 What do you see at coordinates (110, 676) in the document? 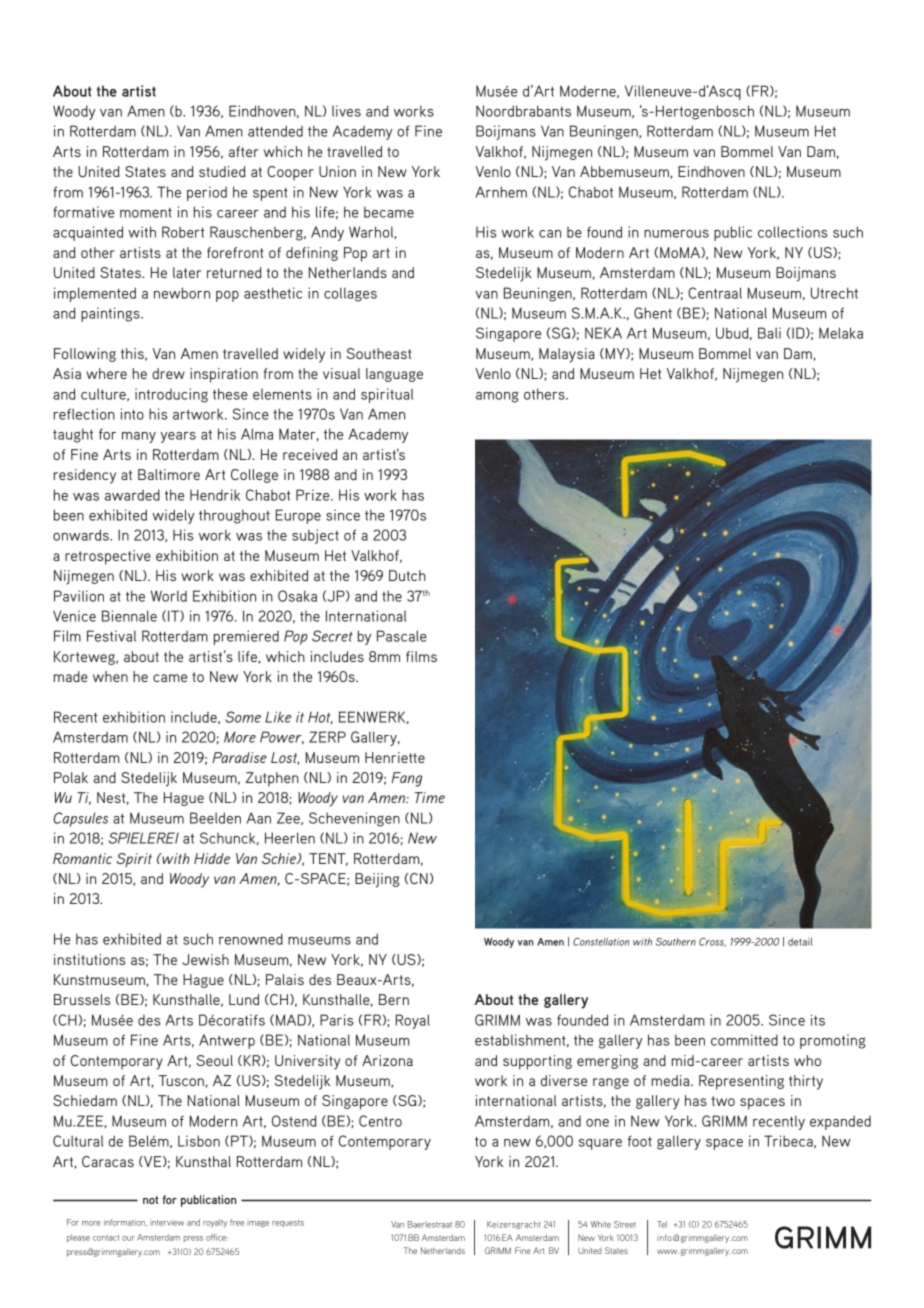
I see `when` at bounding box center [110, 676].
